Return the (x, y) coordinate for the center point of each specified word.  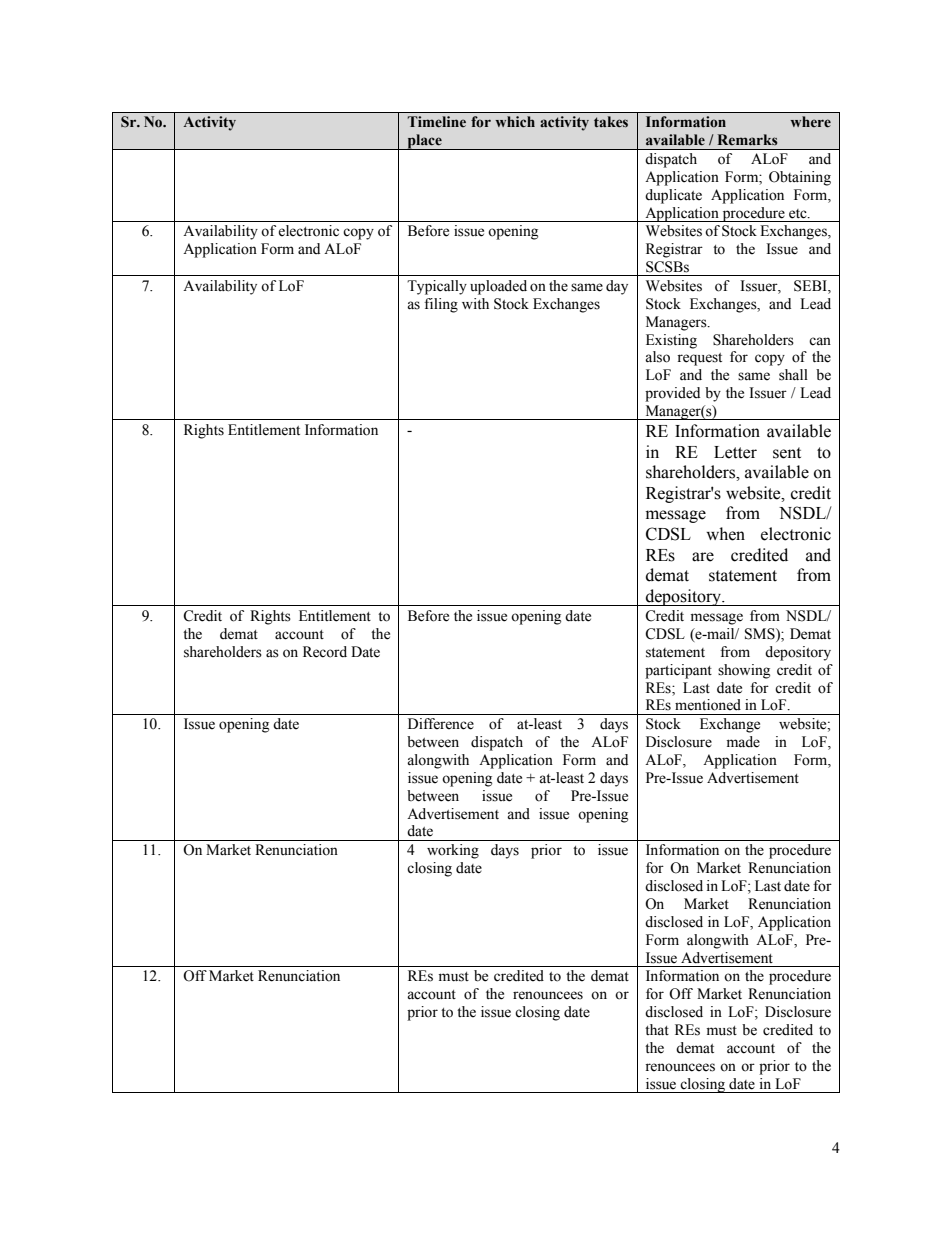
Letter (735, 452)
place (424, 142)
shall (793, 375)
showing (744, 671)
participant (678, 671)
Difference (441, 724)
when (725, 534)
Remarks (747, 139)
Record (325, 652)
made (743, 742)
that (657, 1030)
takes (611, 122)
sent (787, 453)
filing (441, 305)
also (657, 357)
